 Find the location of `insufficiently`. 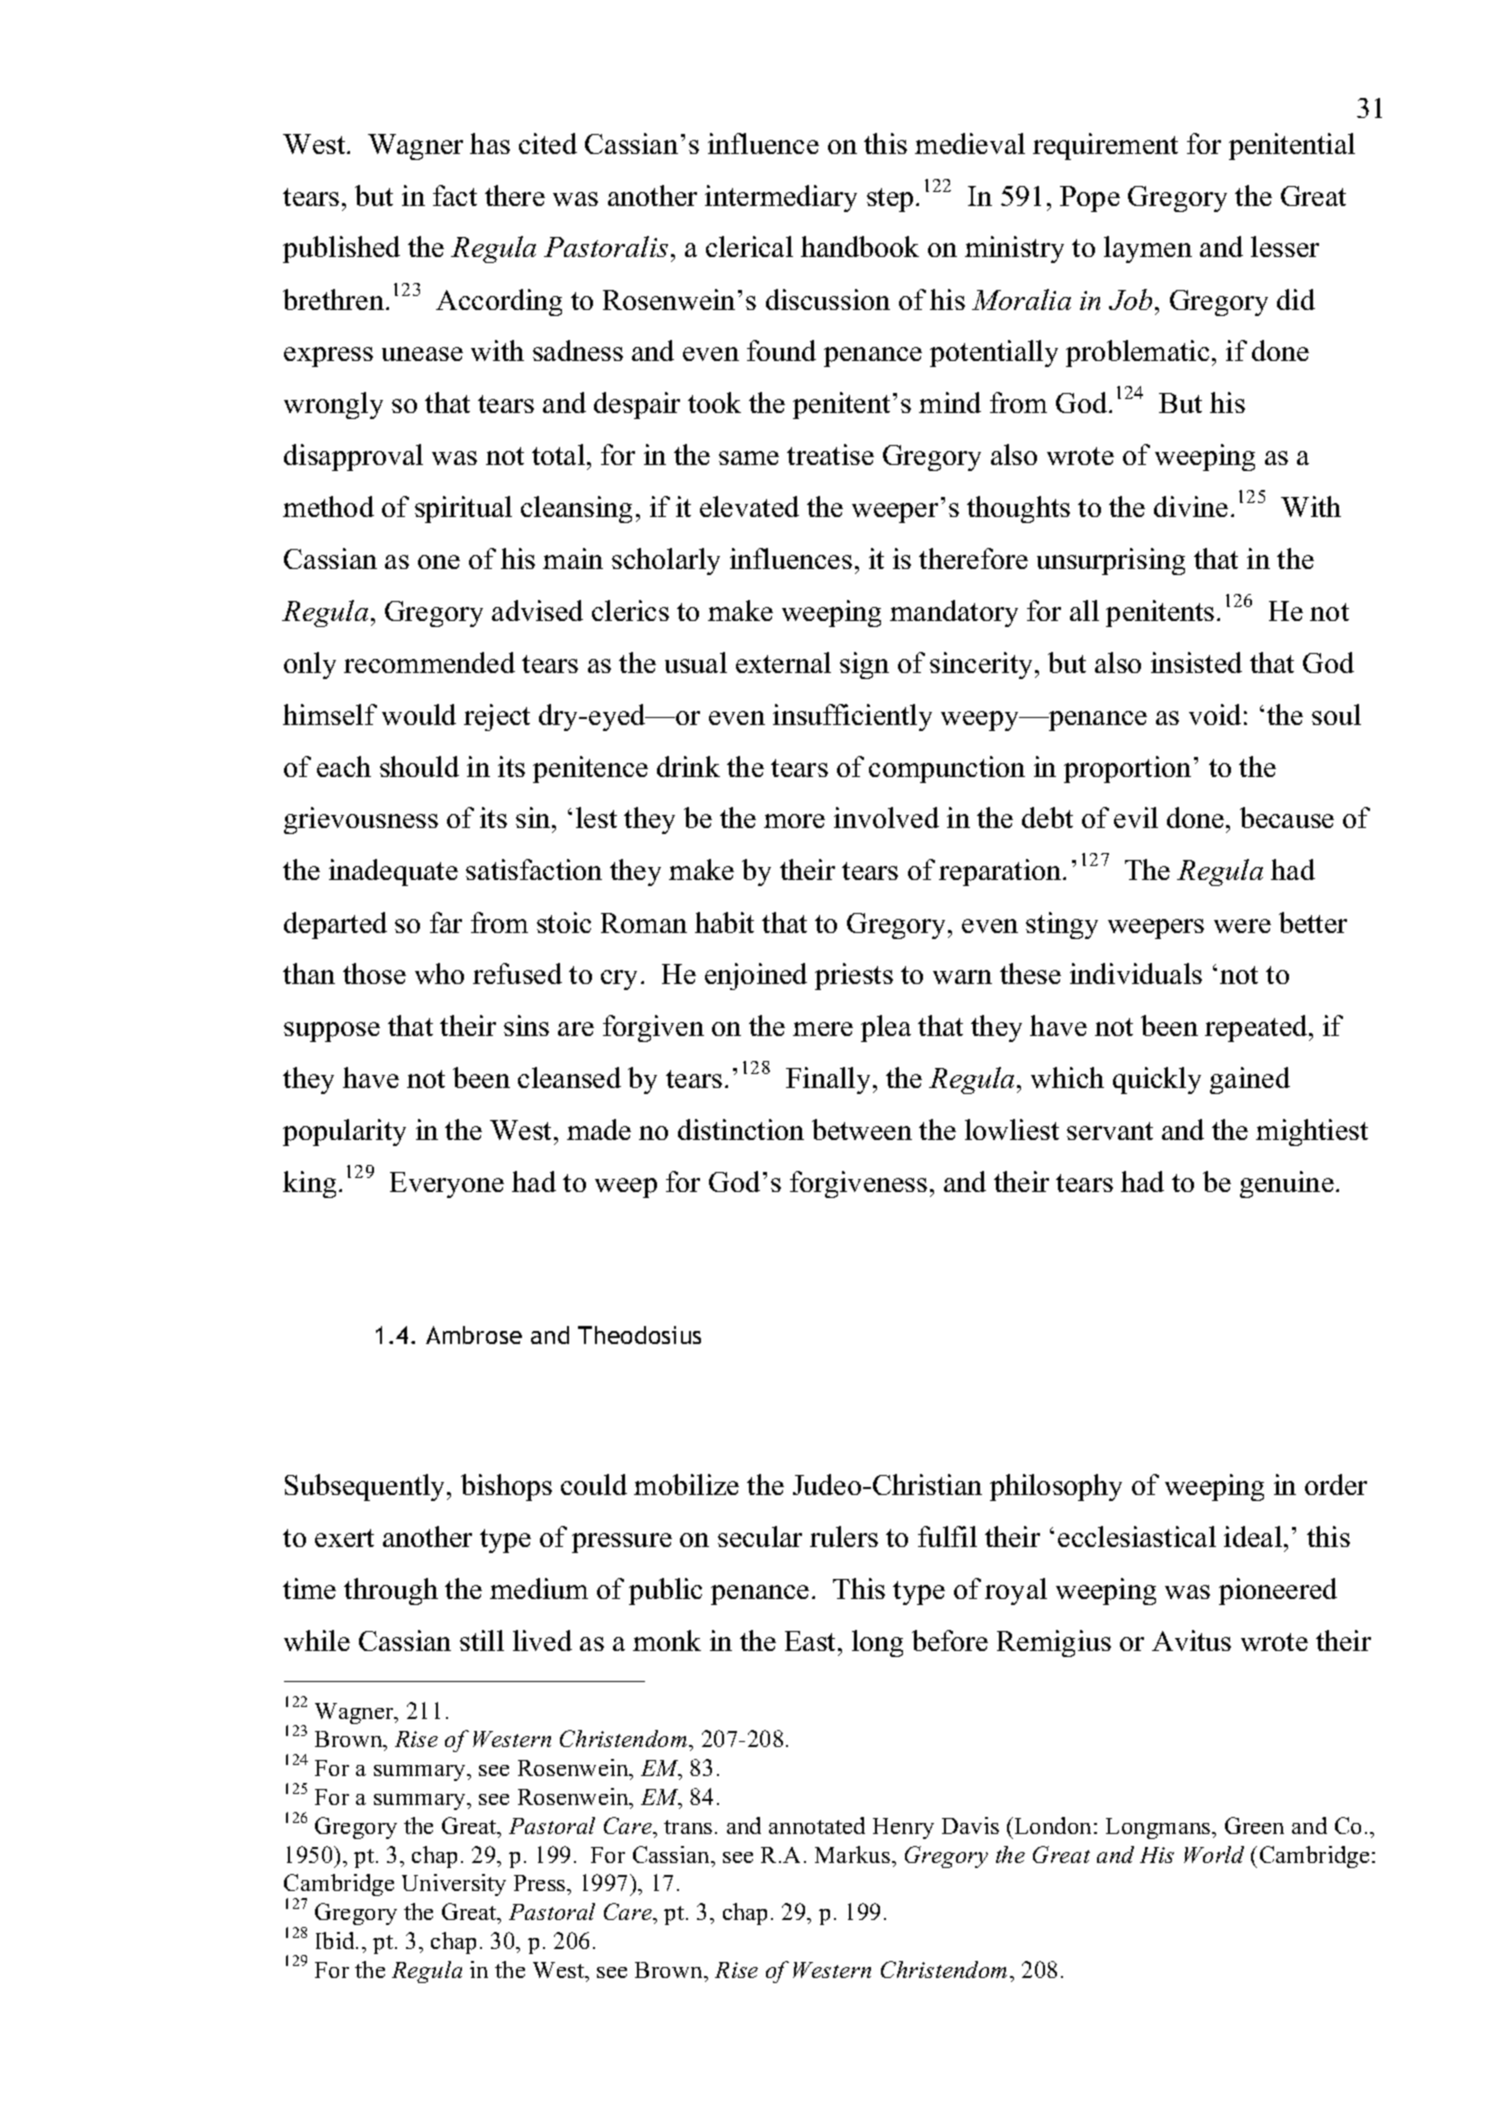

insufficiently is located at coordinates (852, 717).
